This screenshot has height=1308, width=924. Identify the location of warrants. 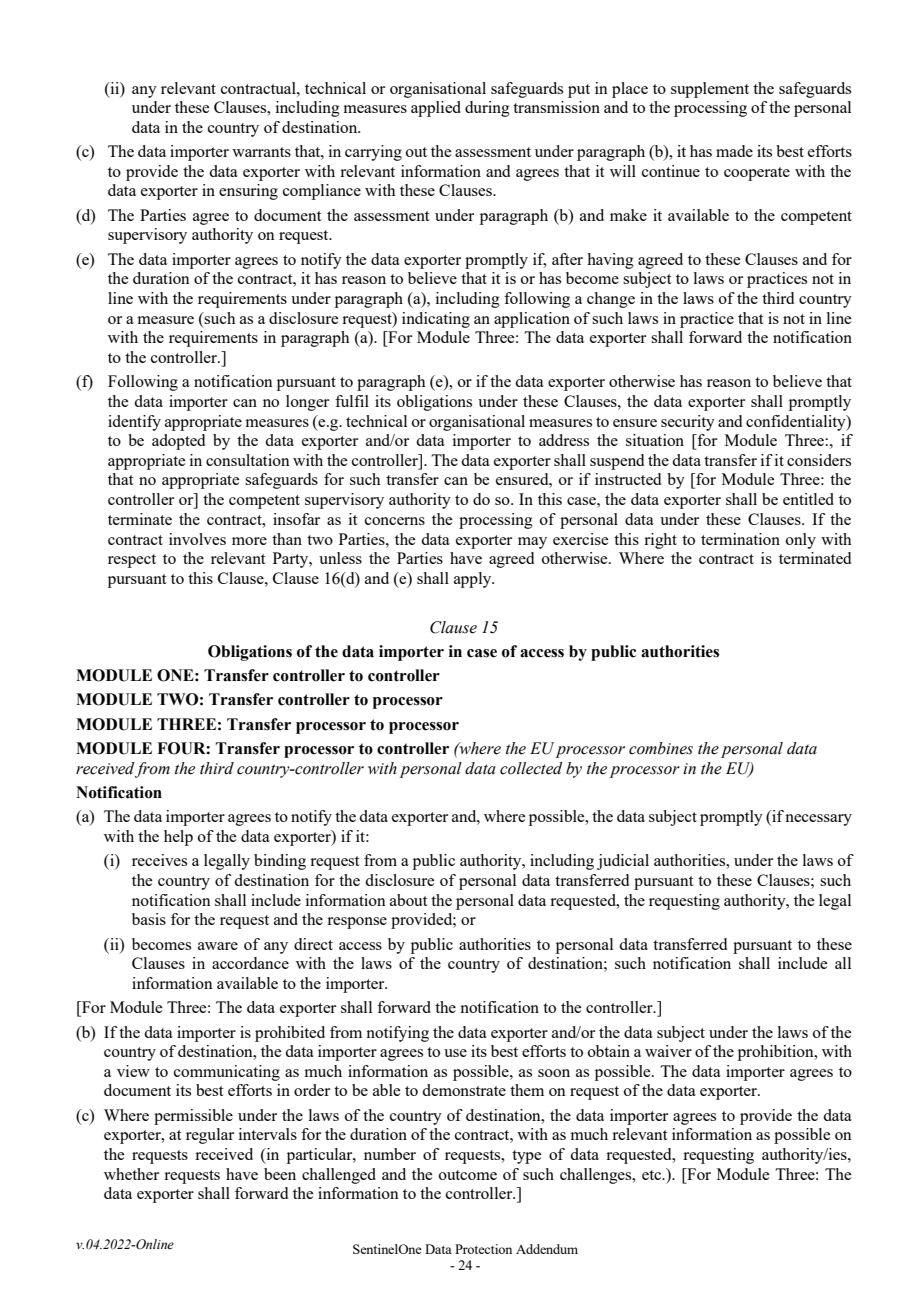
(261, 152).
